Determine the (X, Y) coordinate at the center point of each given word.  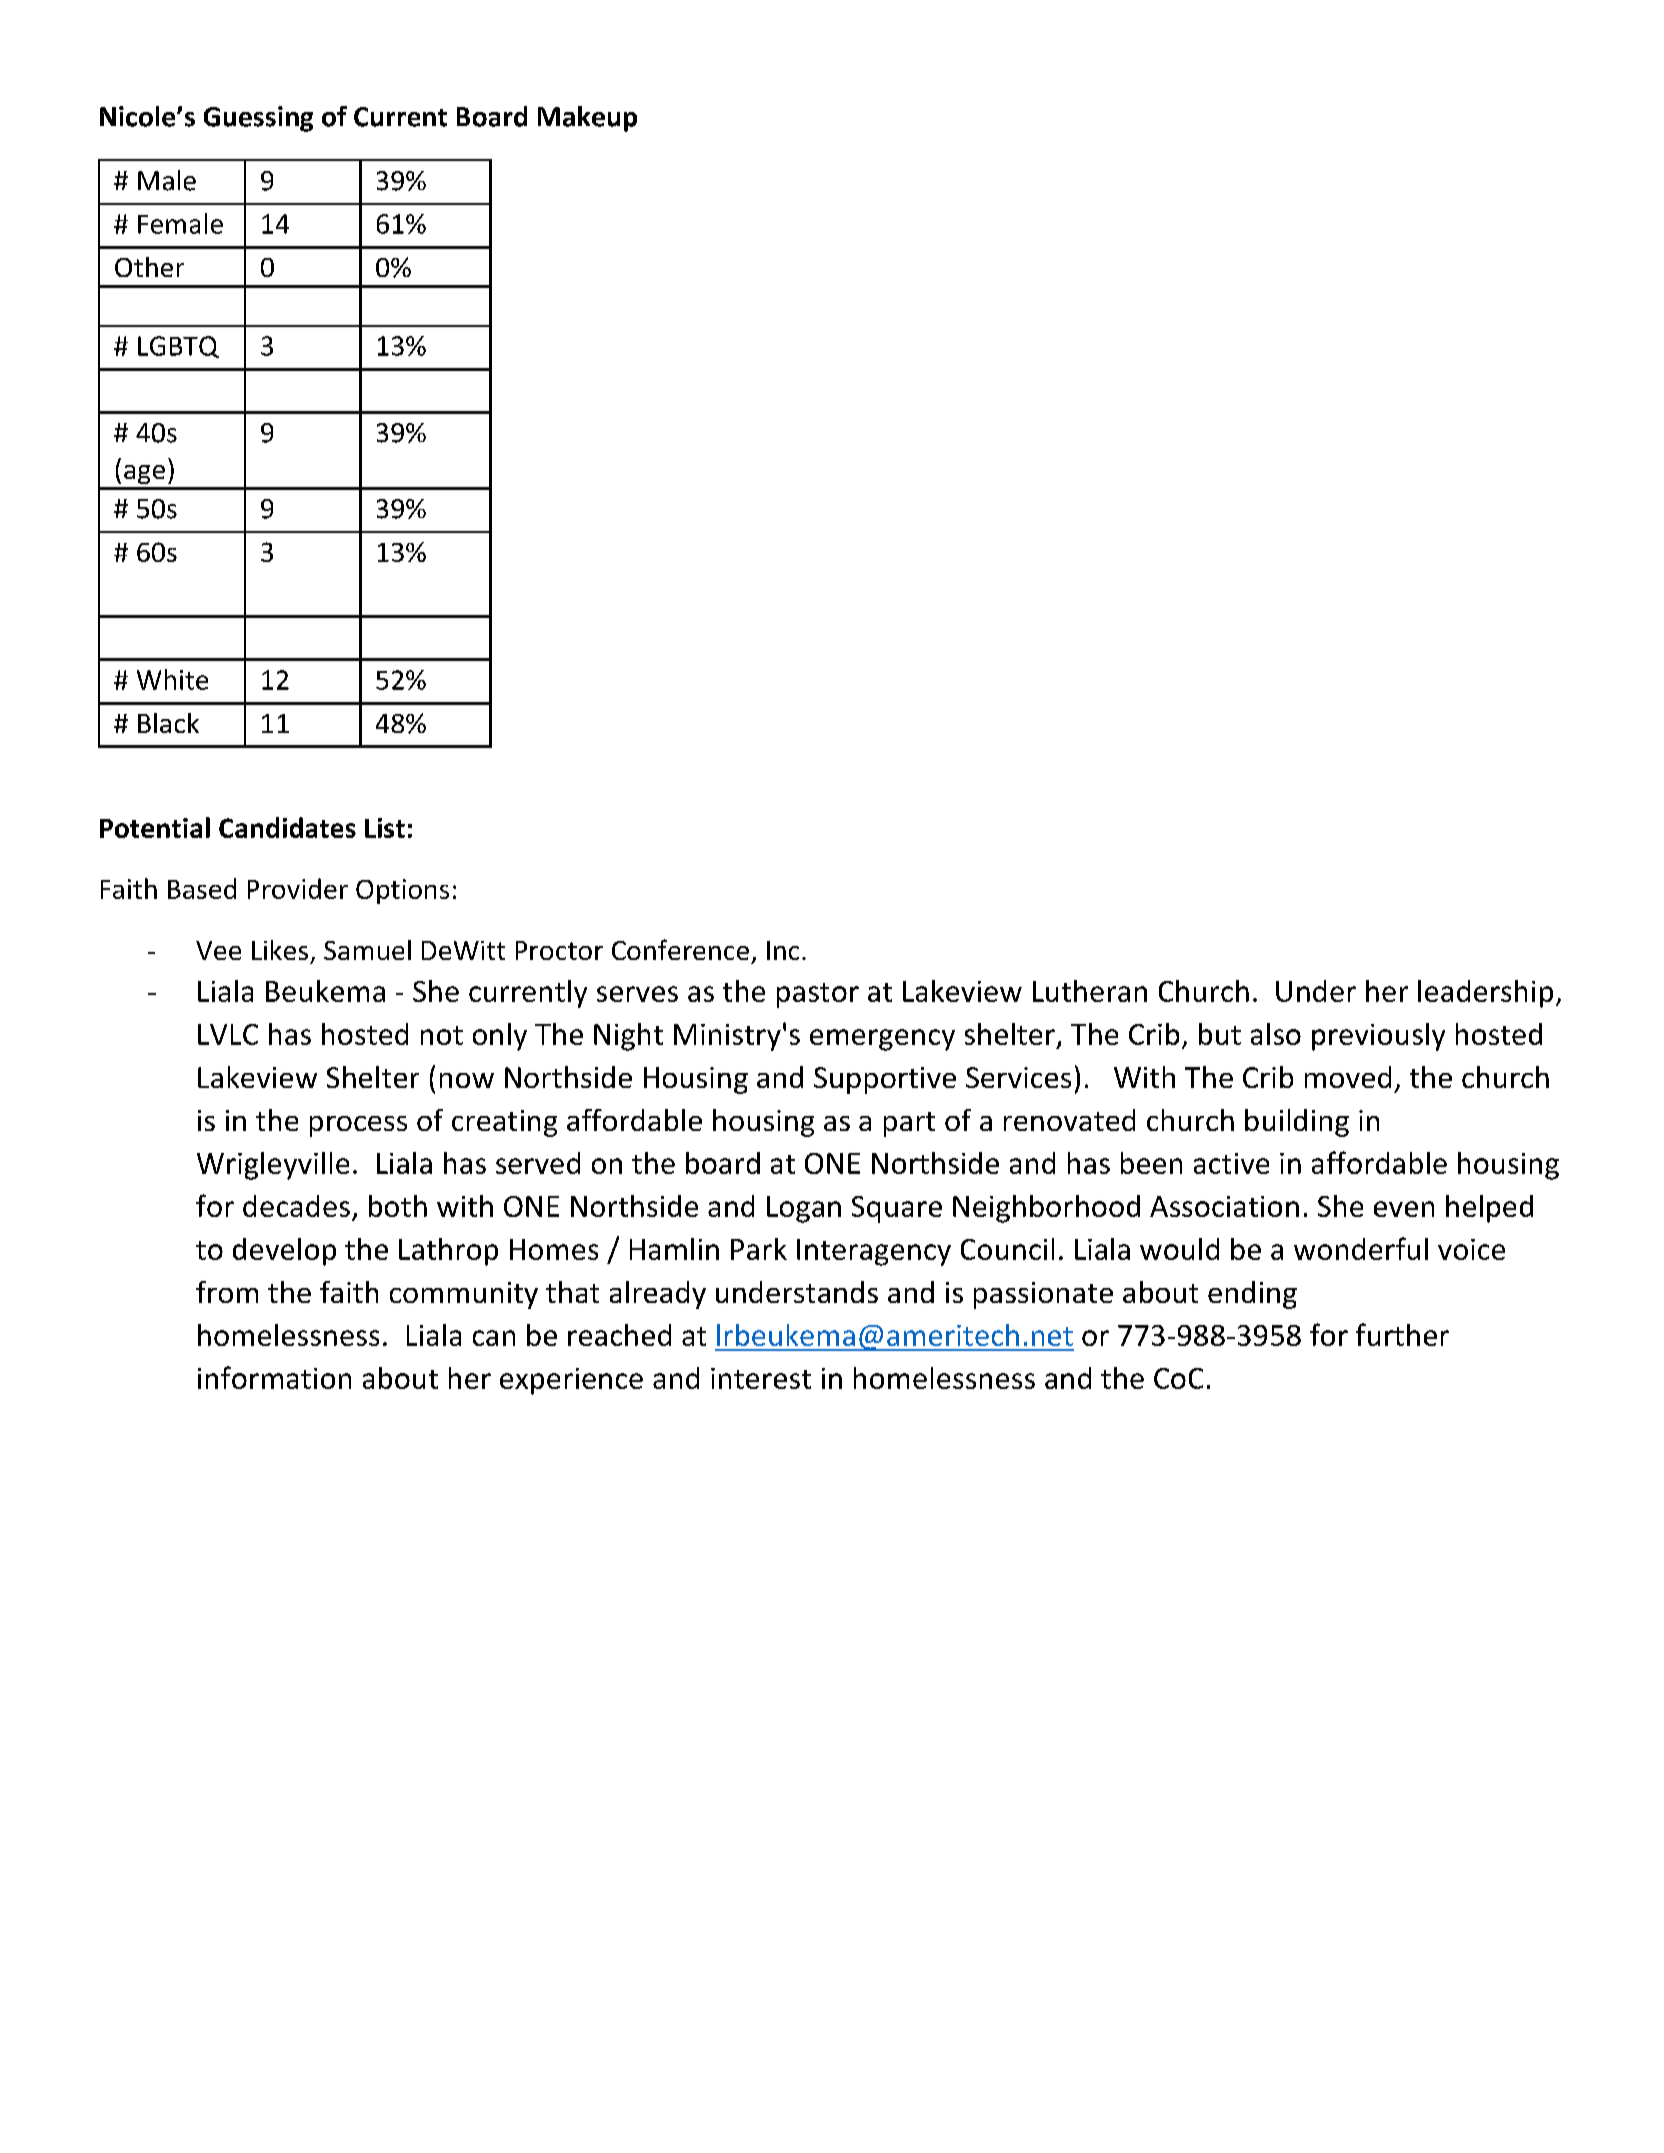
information (274, 1377)
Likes (280, 950)
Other (149, 267)
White (172, 679)
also (1276, 1034)
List (385, 828)
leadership (1485, 994)
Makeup (587, 119)
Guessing (258, 119)
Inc (783, 950)
